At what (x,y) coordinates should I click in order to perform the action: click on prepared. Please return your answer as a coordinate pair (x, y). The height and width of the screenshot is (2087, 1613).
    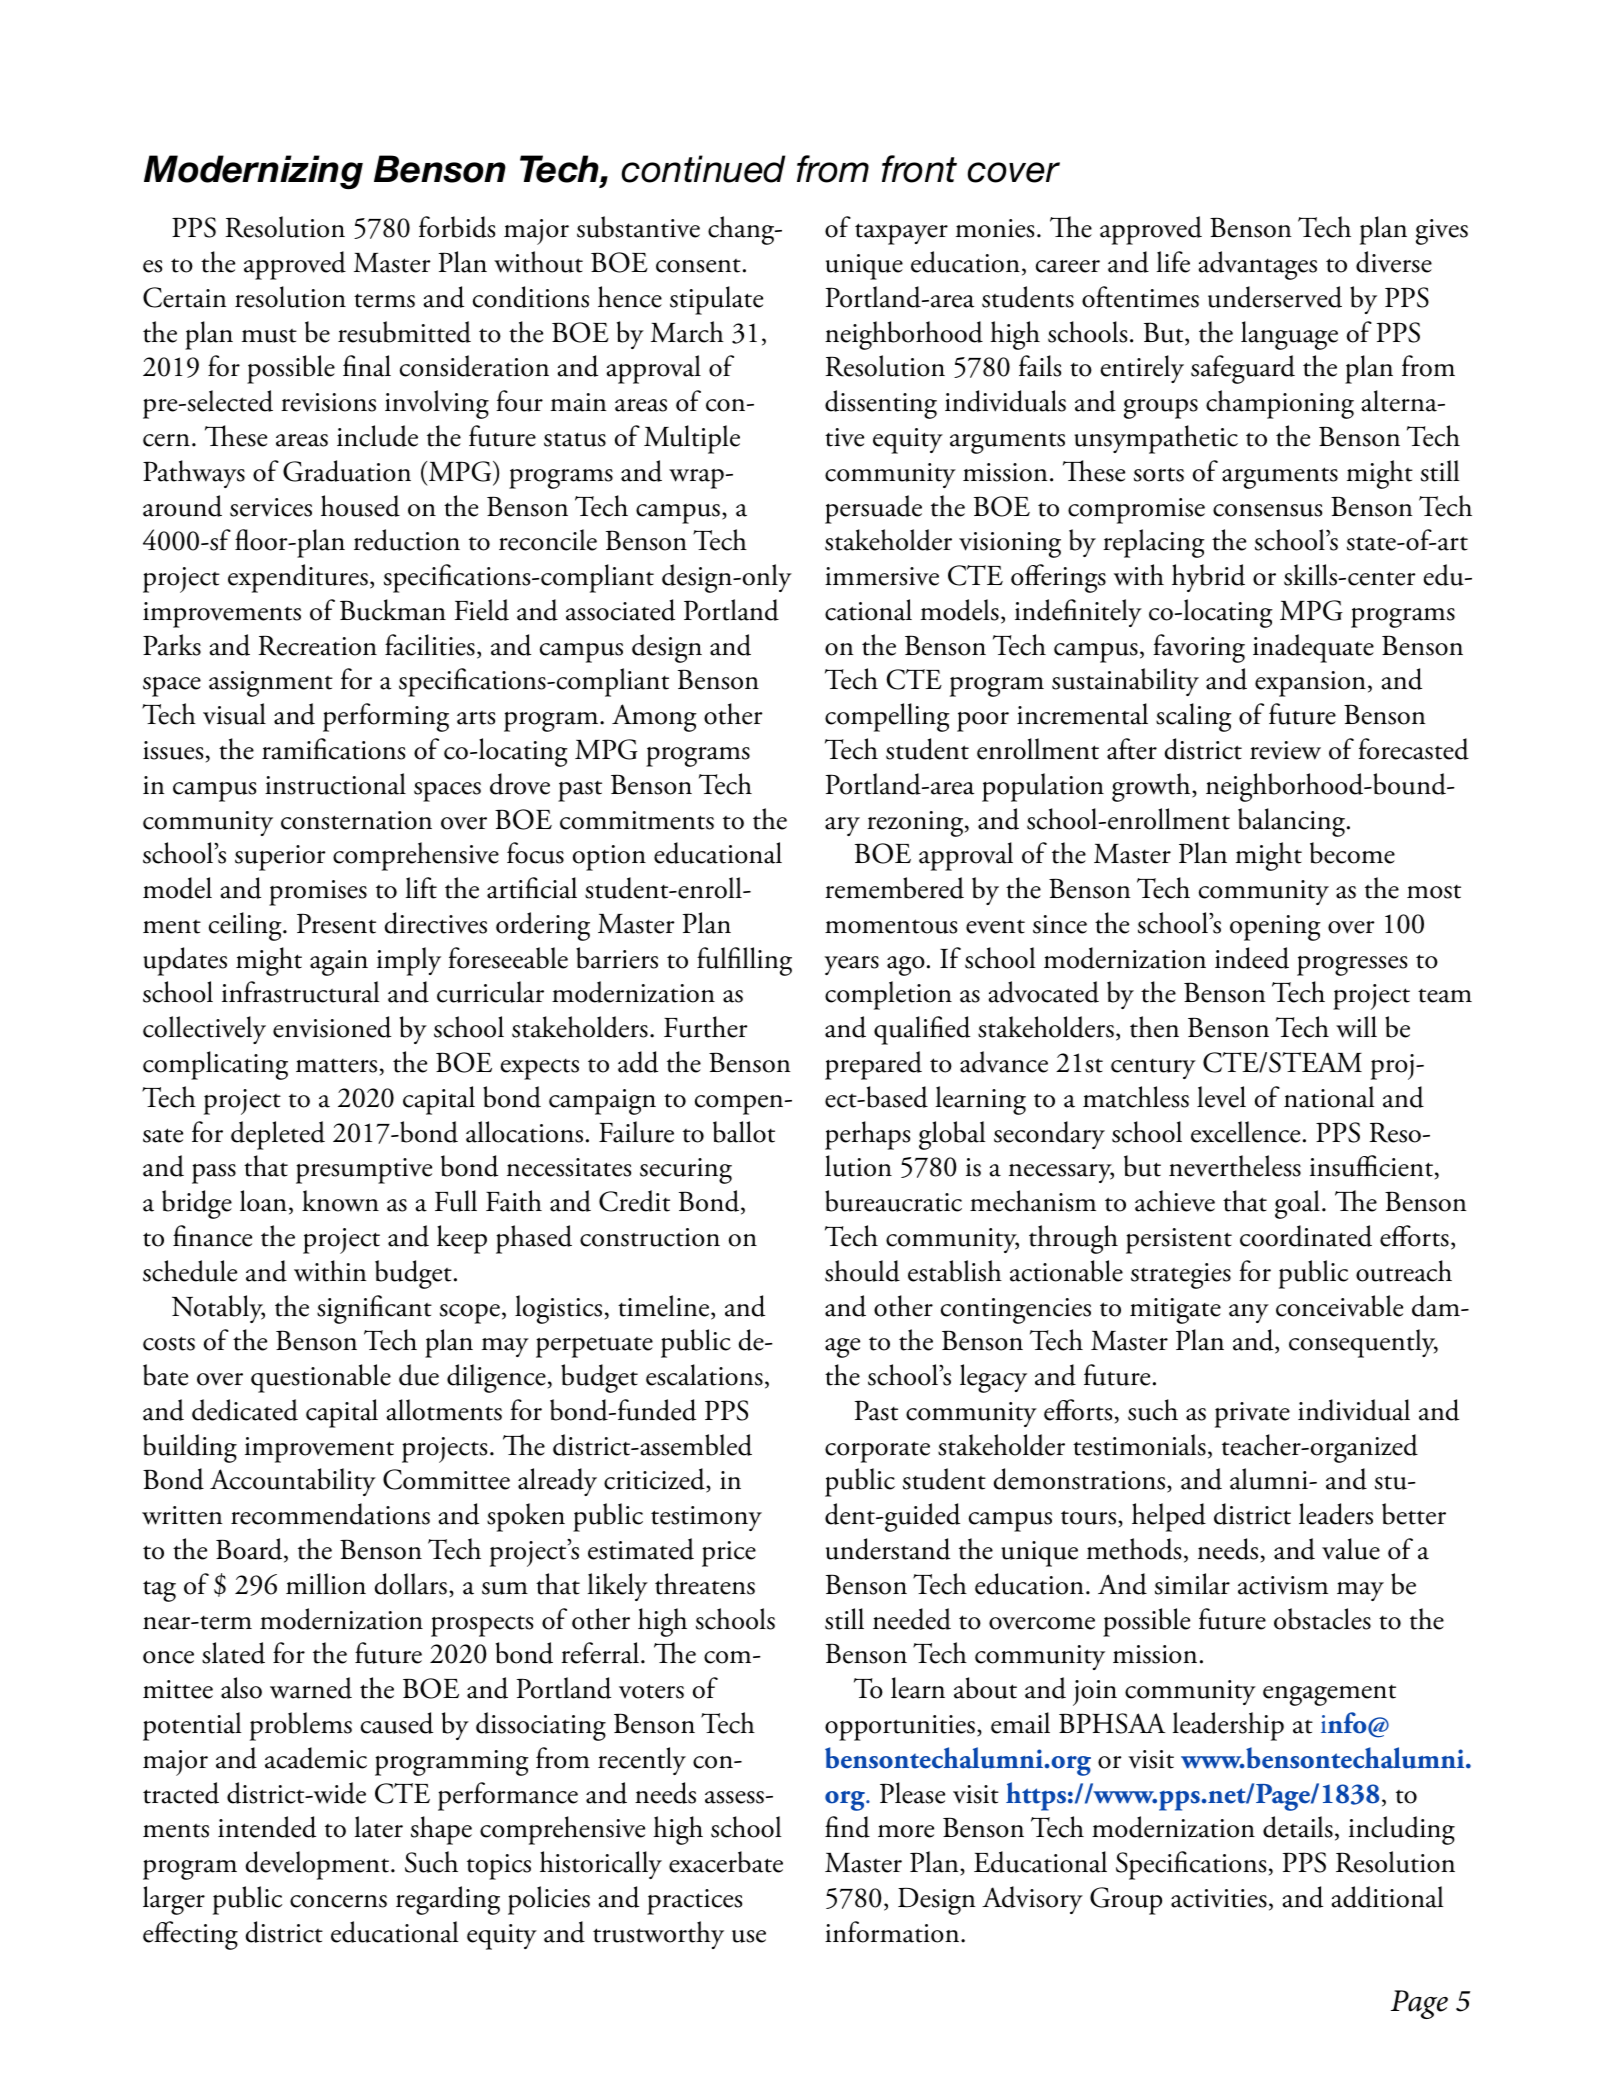
    Looking at the image, I should click on (873, 1065).
